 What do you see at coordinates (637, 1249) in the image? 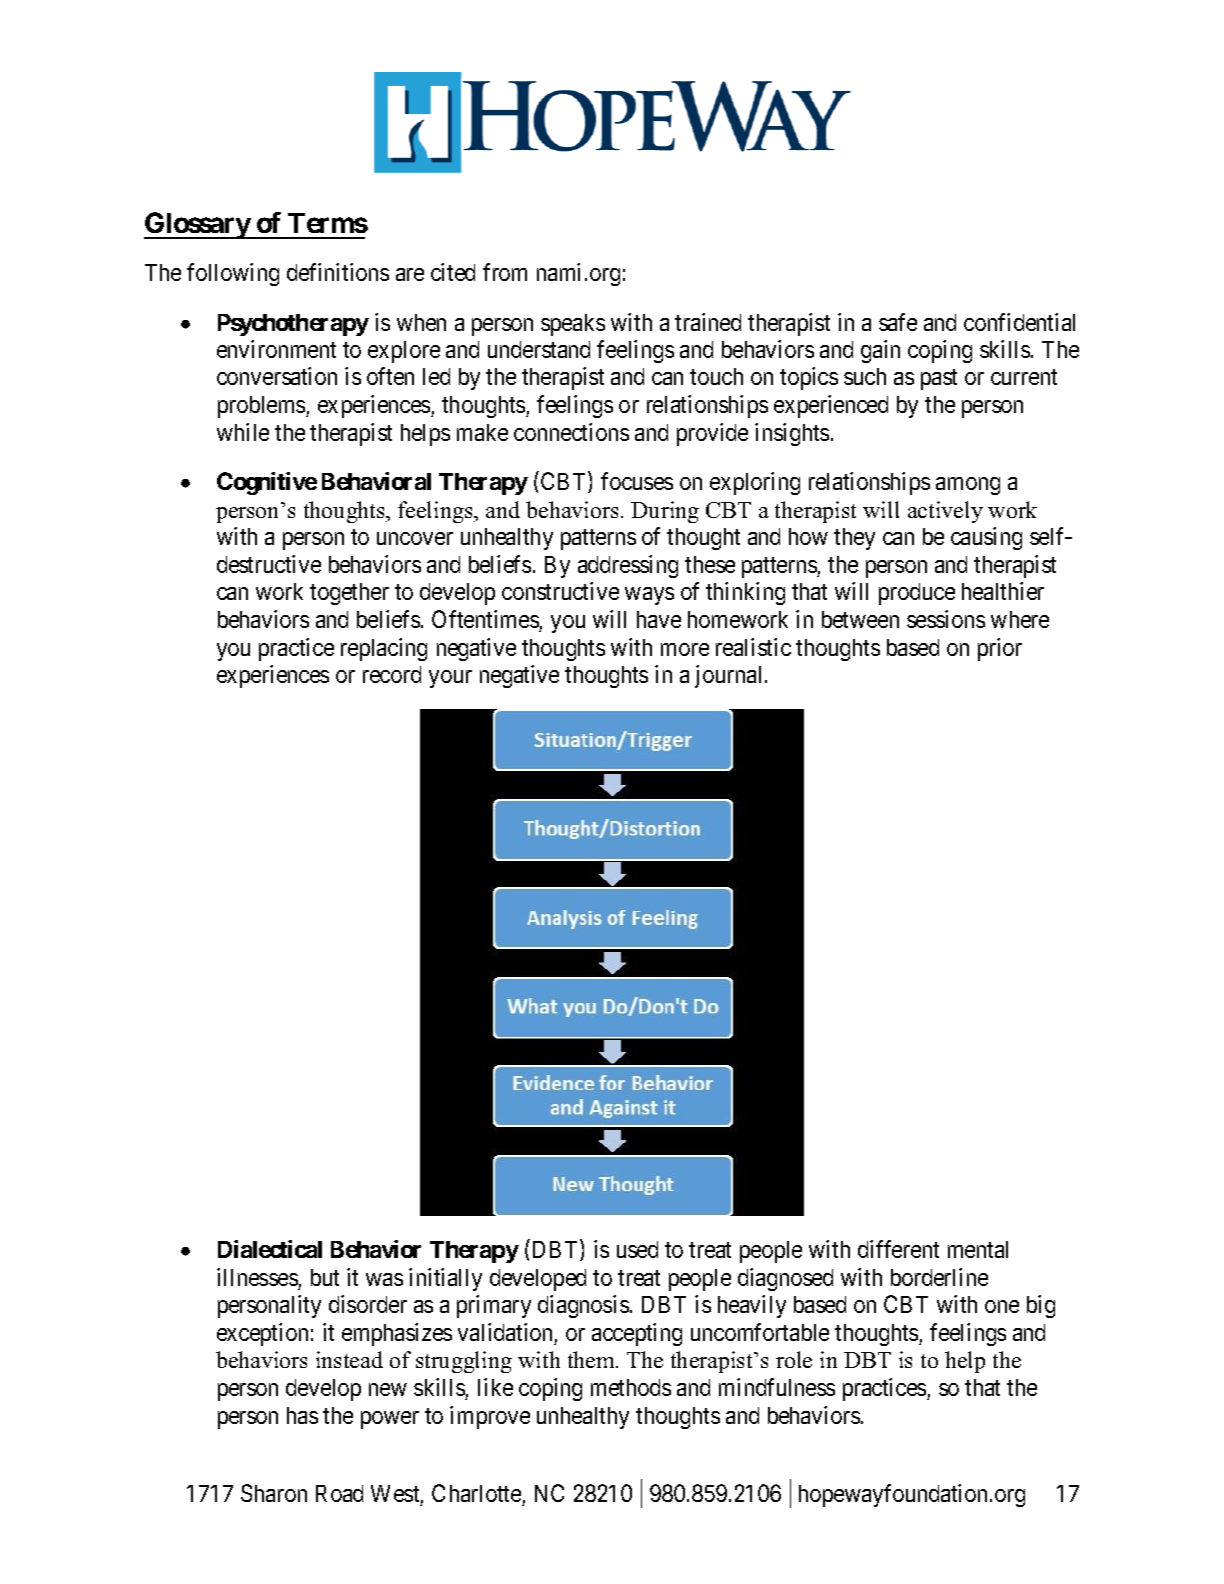
I see `used` at bounding box center [637, 1249].
